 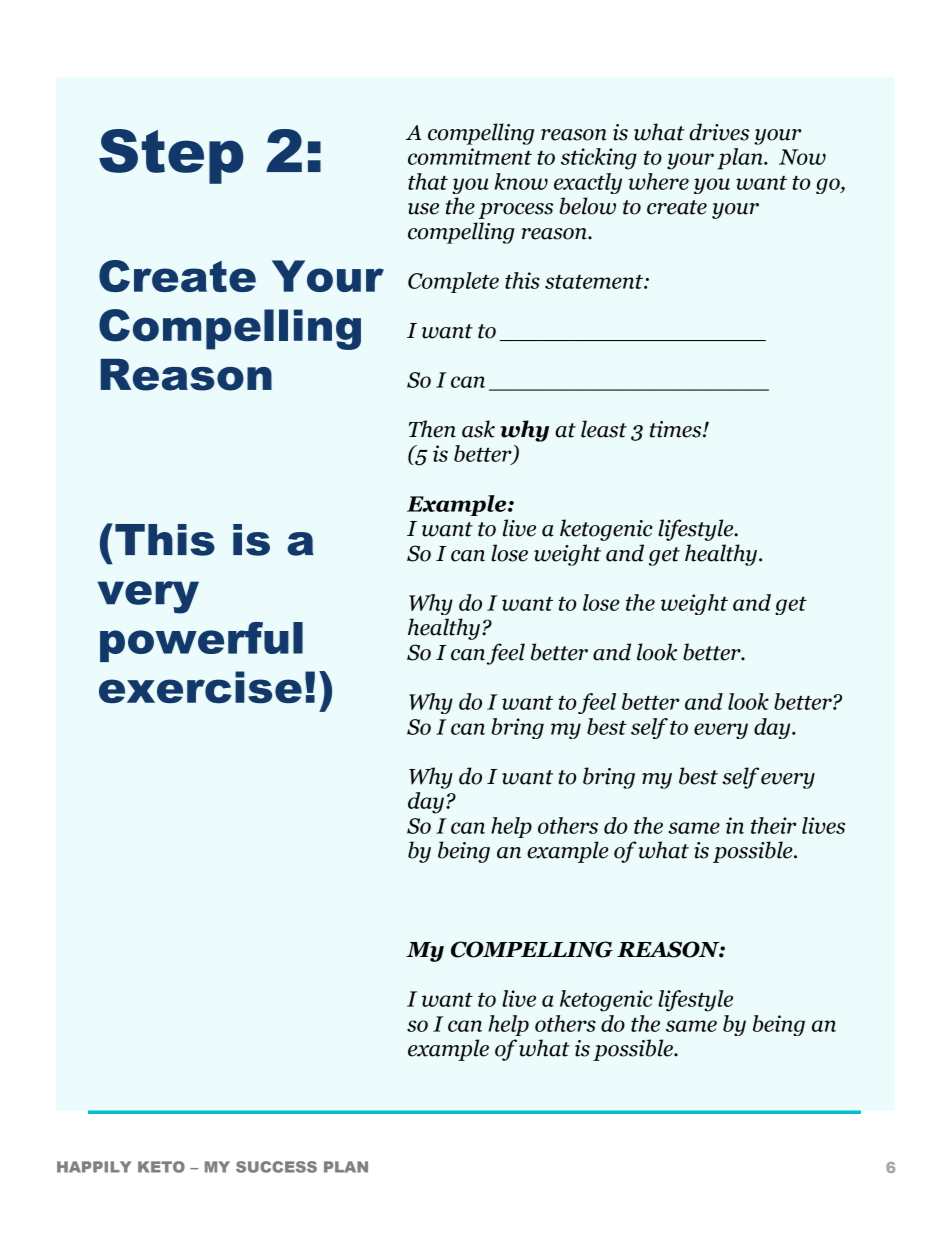 What do you see at coordinates (677, 429) in the image?
I see `times` at bounding box center [677, 429].
